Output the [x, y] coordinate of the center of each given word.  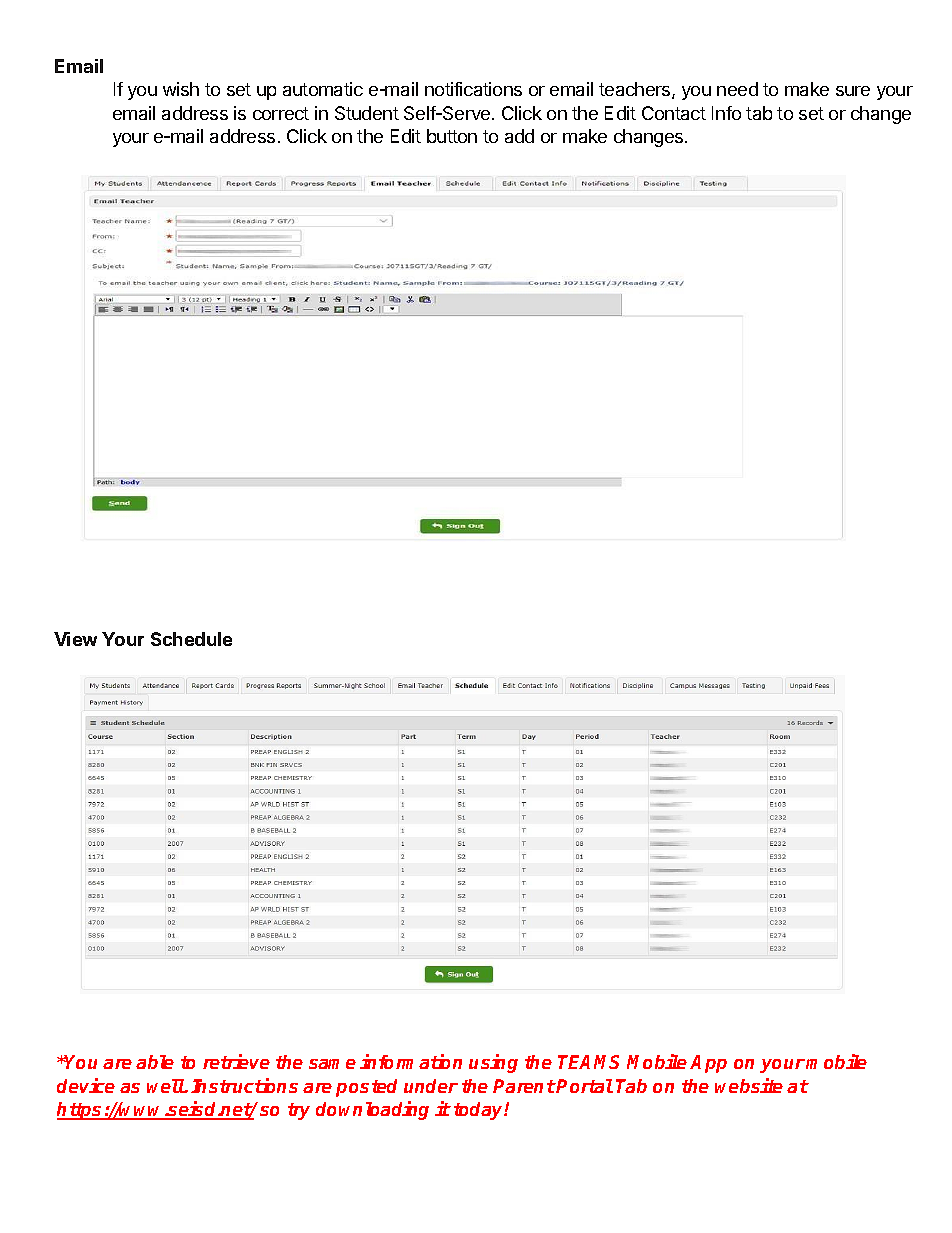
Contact [674, 113]
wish [181, 89]
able [155, 1062]
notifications [473, 89]
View [75, 639]
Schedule [191, 639]
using [493, 1063]
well [166, 1086]
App [708, 1064]
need [737, 89]
